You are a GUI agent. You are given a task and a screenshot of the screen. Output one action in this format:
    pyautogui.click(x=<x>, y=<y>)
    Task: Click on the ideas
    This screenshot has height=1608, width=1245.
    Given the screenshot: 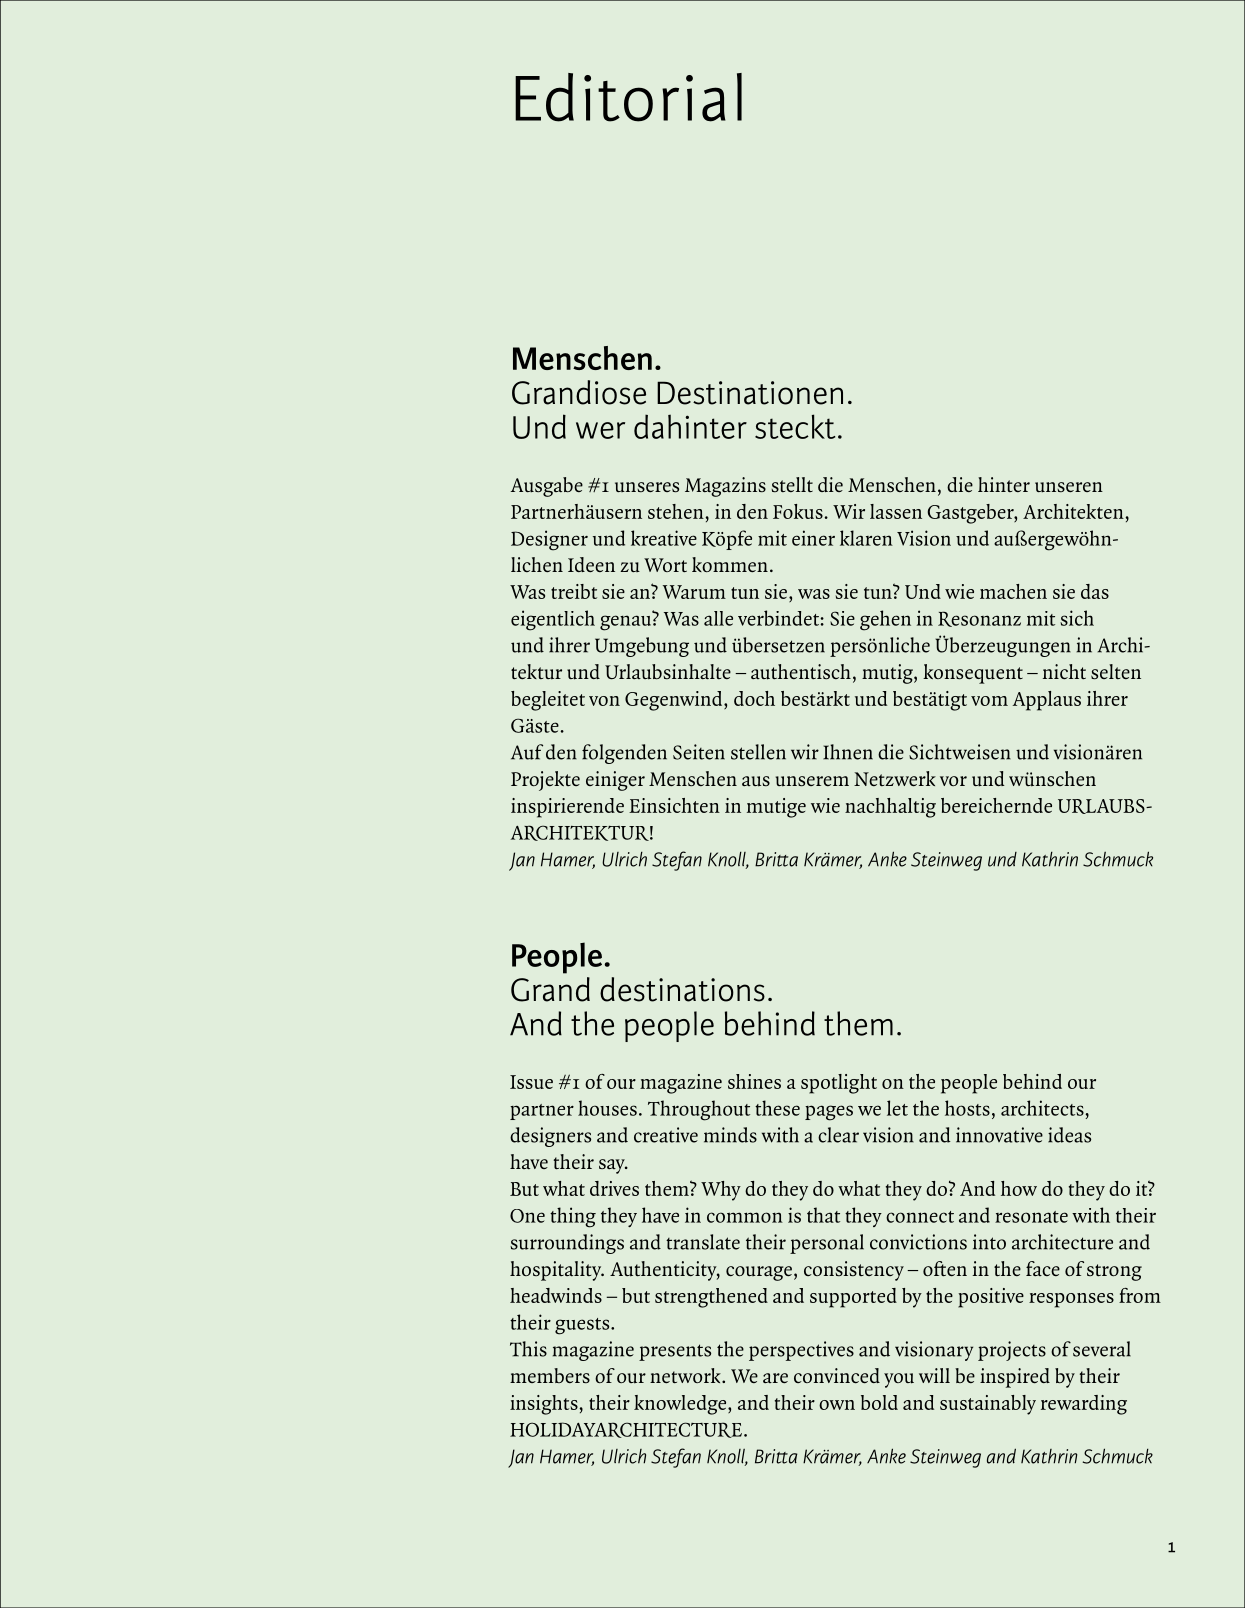 What is the action you would take?
    pyautogui.click(x=1069, y=1135)
